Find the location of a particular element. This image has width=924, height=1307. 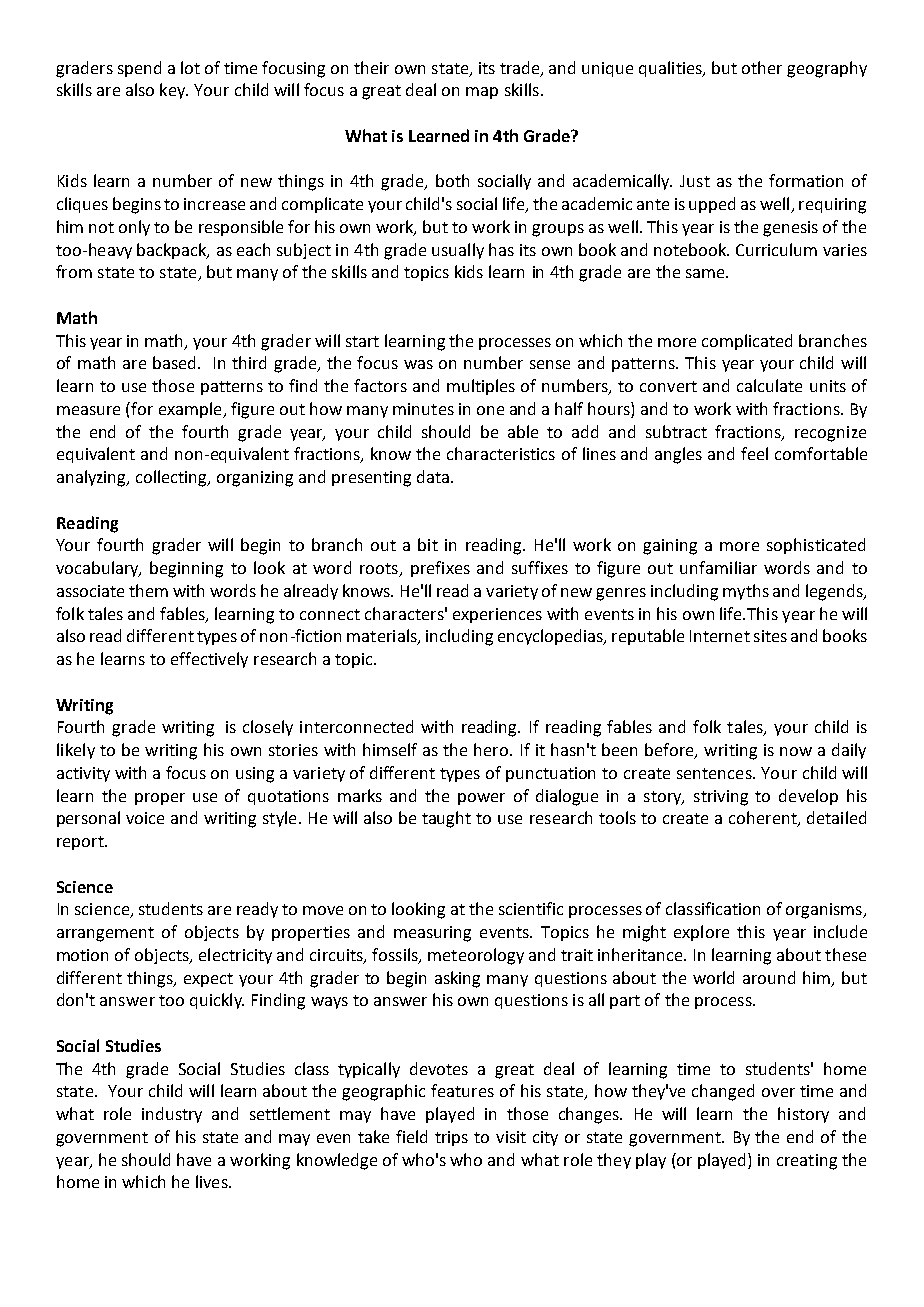

industry is located at coordinates (172, 1115).
